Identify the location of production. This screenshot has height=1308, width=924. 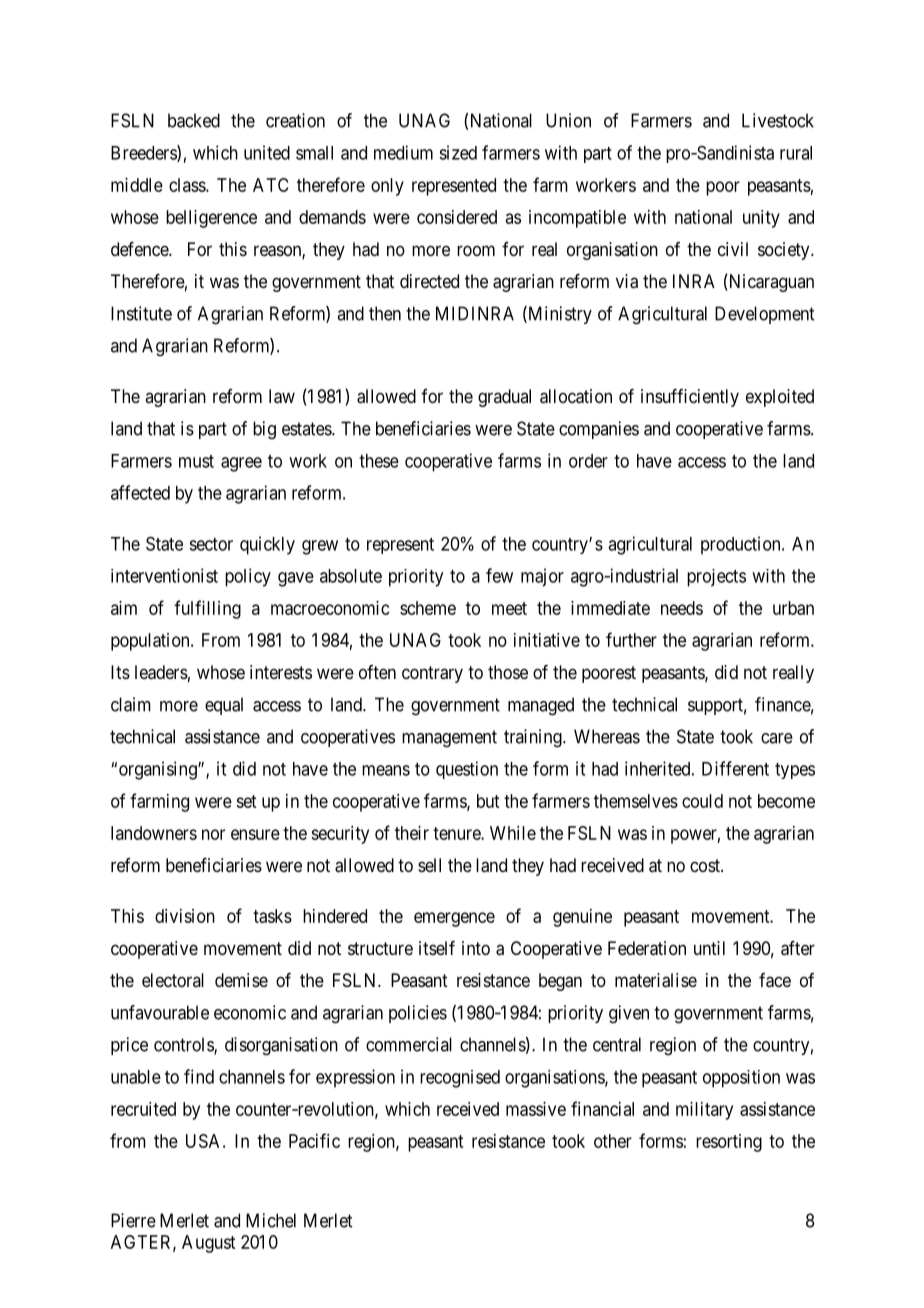
(742, 545).
